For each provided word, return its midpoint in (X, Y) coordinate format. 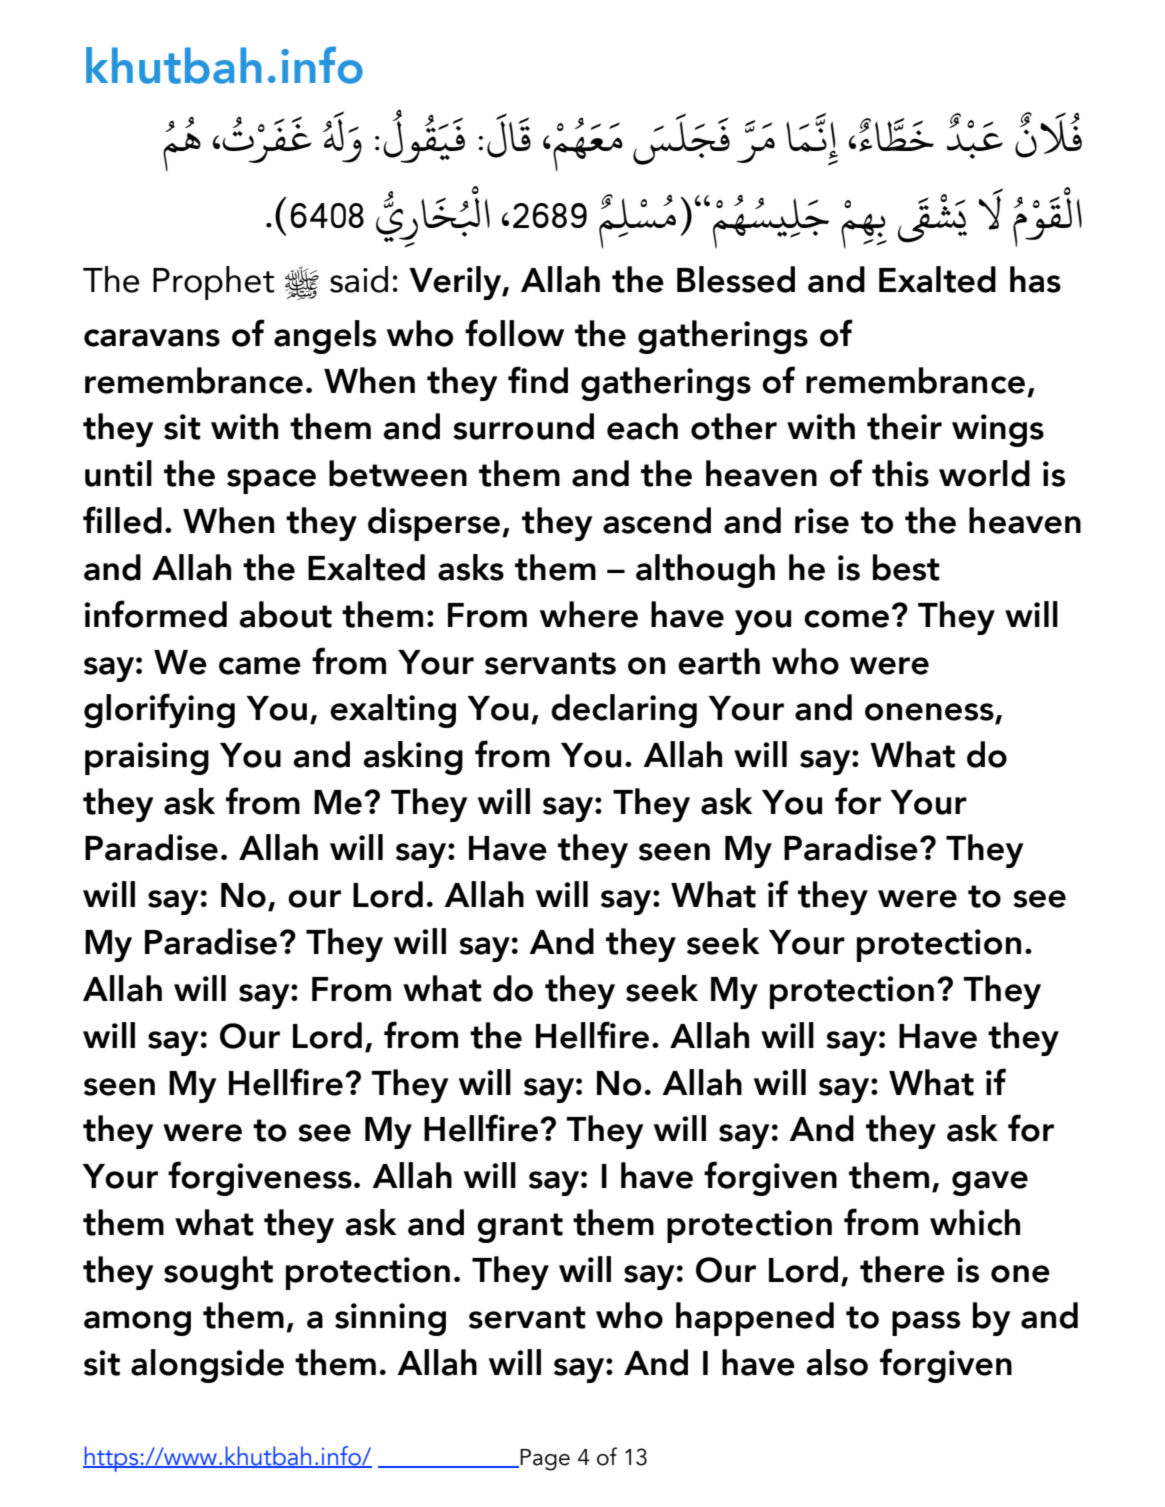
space (271, 481)
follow (514, 333)
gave (990, 1183)
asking (413, 758)
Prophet (214, 283)
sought (218, 1273)
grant (520, 1228)
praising (147, 758)
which (975, 1222)
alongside (207, 1366)
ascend (657, 520)
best (906, 567)
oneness (930, 713)
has (1035, 279)
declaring (624, 711)
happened (755, 1319)
